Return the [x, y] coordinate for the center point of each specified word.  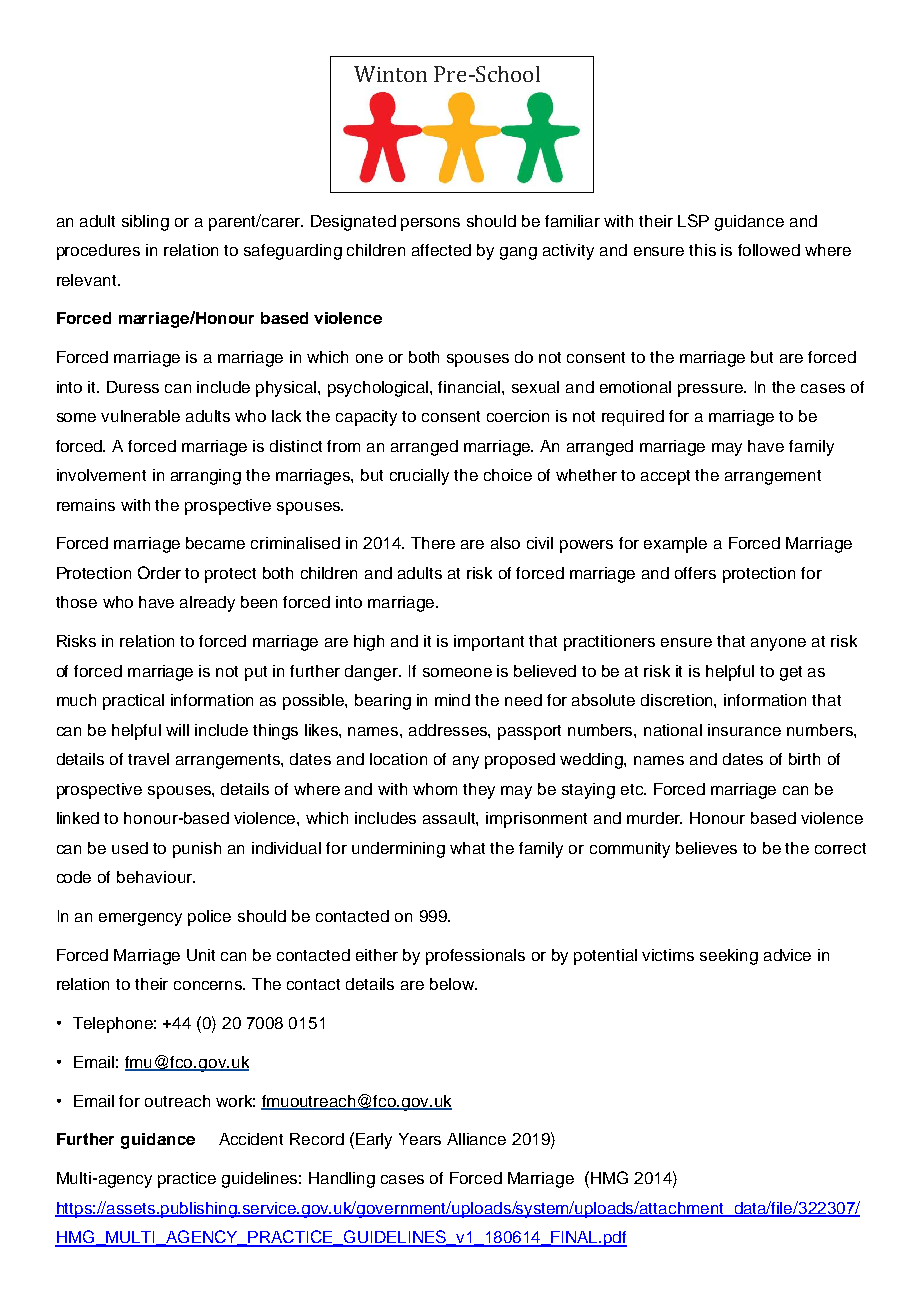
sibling [145, 223]
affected [441, 250]
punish [197, 850]
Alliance [476, 1139]
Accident [251, 1139]
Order [159, 572]
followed [769, 250]
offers [695, 573]
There [433, 543]
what [467, 848]
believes [706, 848]
